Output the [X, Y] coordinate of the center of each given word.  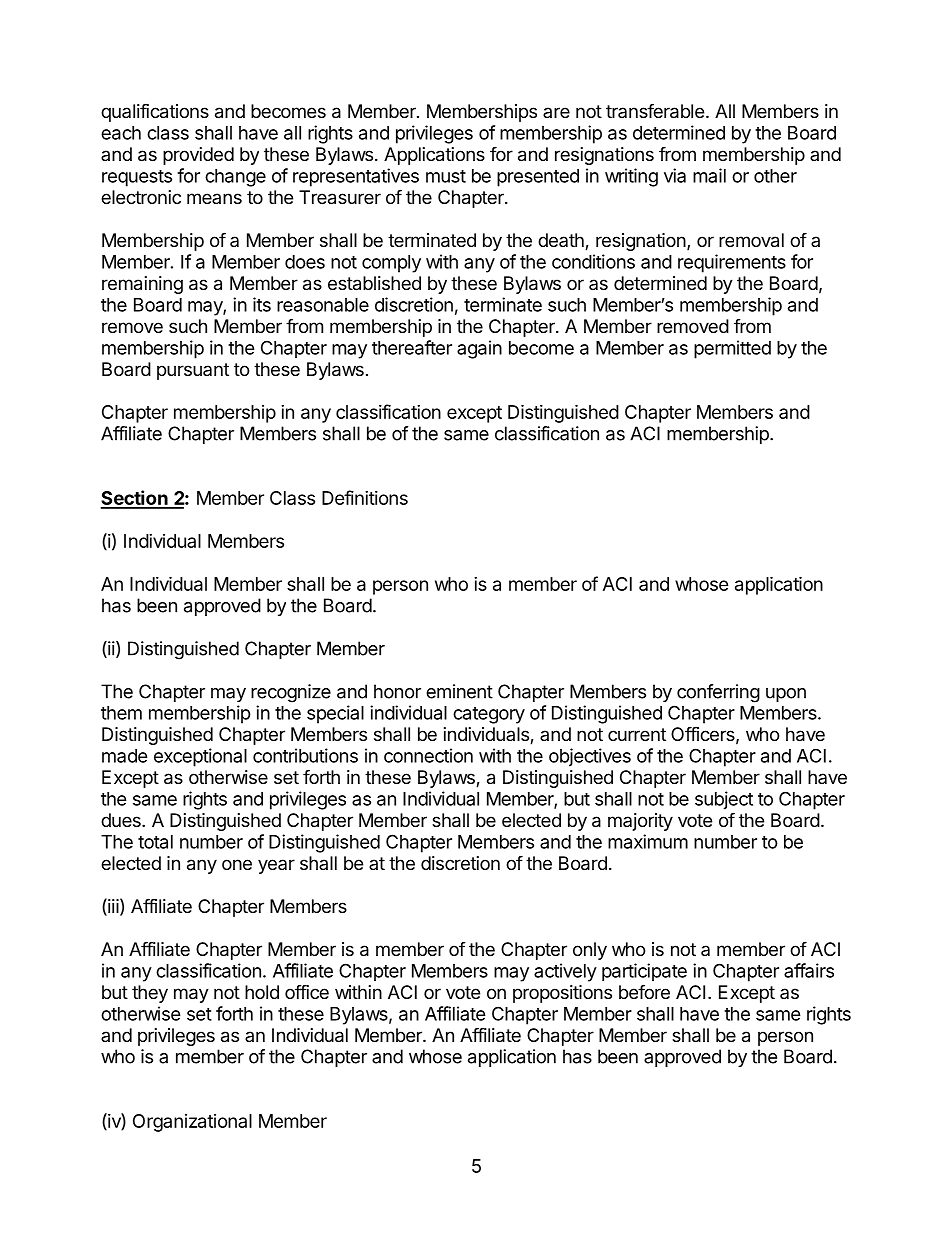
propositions [562, 994]
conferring [718, 693]
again [479, 349]
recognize [291, 693]
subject [724, 800]
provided [198, 156]
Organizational [192, 1123]
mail [709, 175]
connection [428, 755]
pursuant [193, 371]
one [237, 864]
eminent [459, 691]
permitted [732, 349]
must [446, 176]
